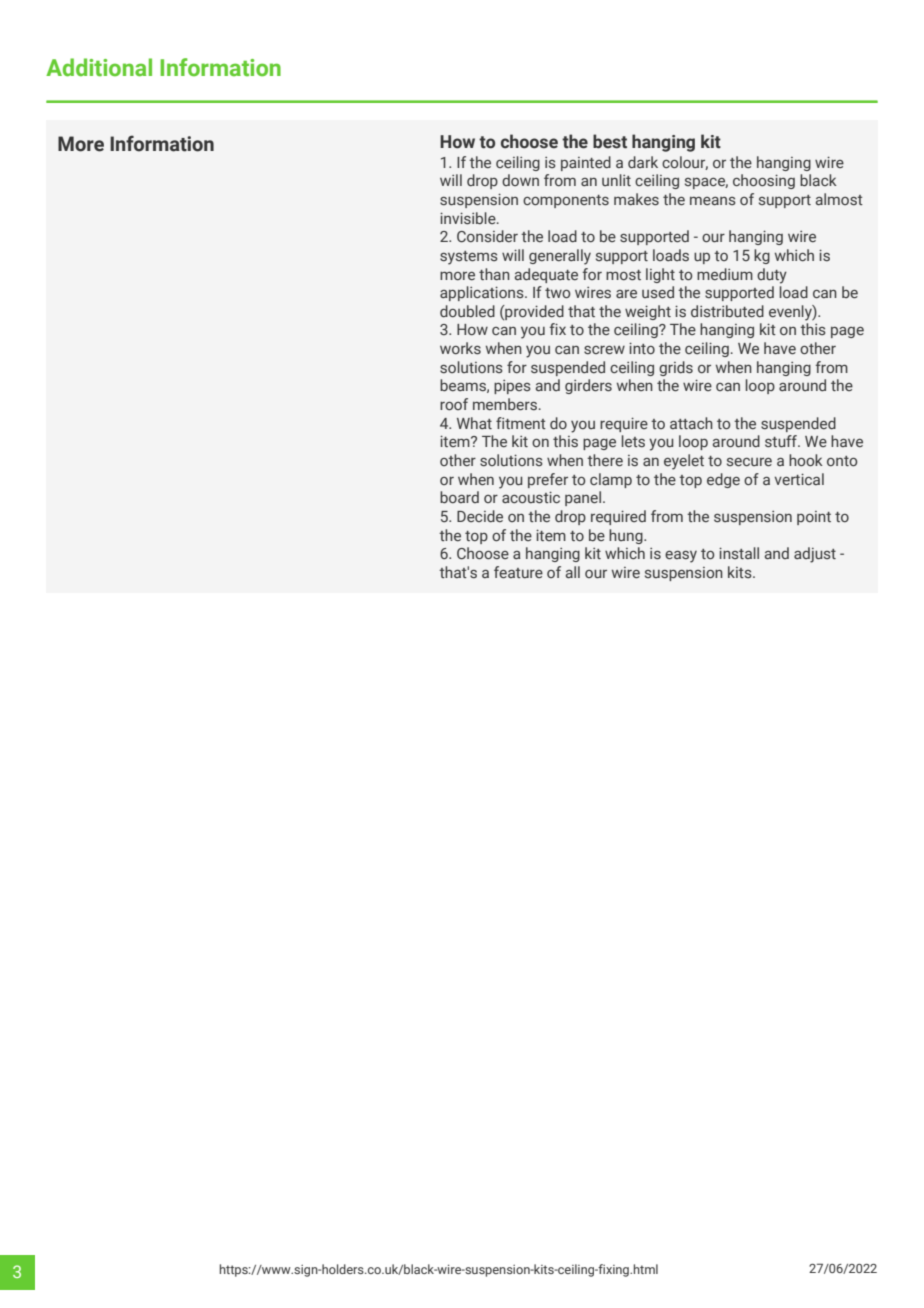 The width and height of the page is (924, 1308). I want to click on stuff, so click(782, 441).
